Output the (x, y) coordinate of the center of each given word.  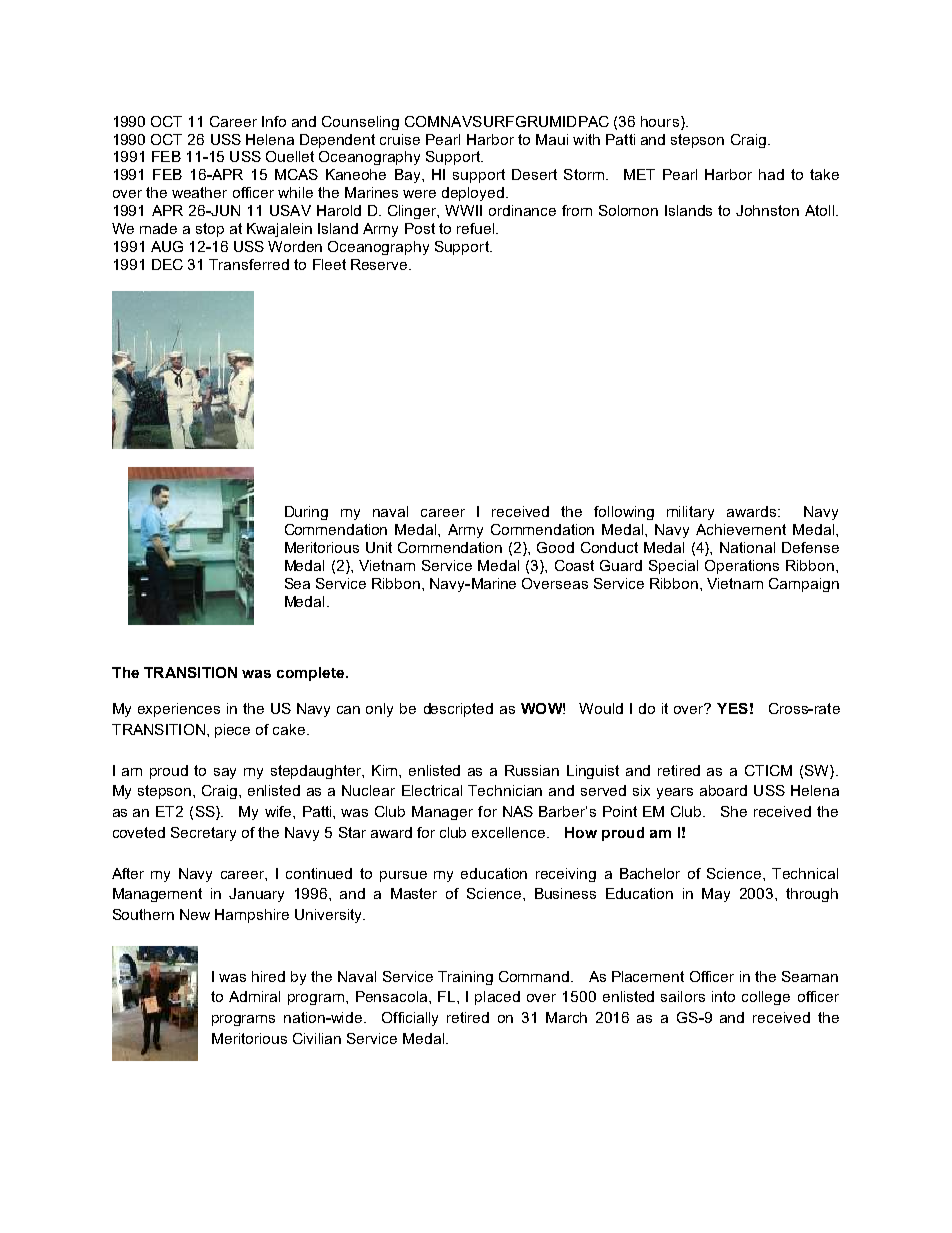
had (771, 174)
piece (232, 731)
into (723, 996)
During (306, 513)
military (690, 513)
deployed (473, 194)
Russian (532, 770)
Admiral (254, 996)
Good (555, 547)
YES (732, 708)
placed (497, 998)
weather (199, 192)
